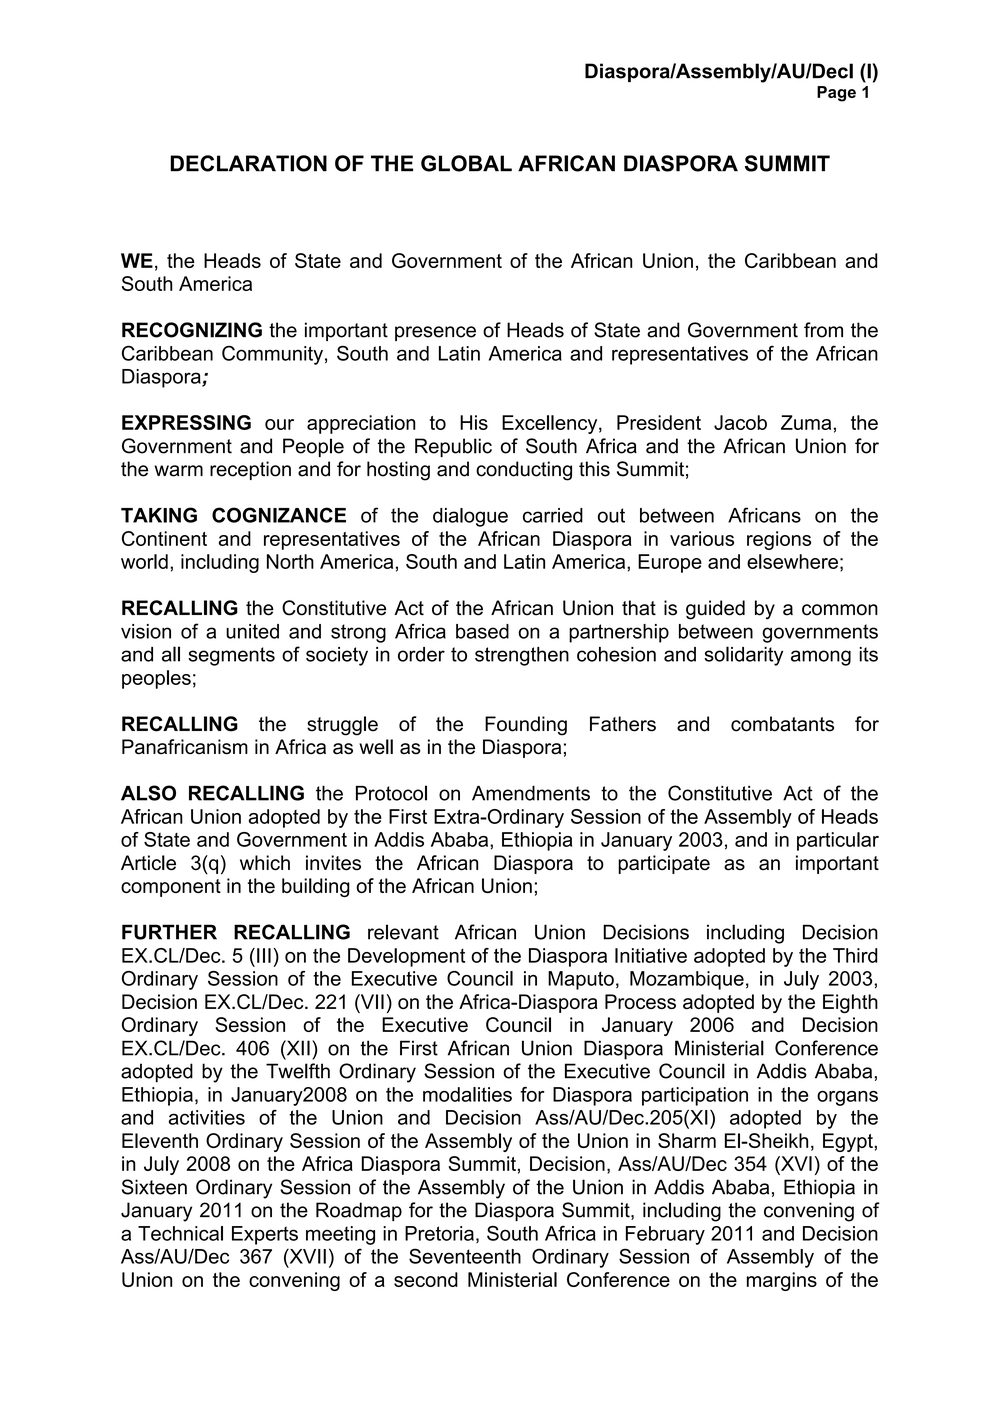 The width and height of the screenshot is (999, 1413). Describe the element at coordinates (231, 656) in the screenshot. I see `segments` at that location.
